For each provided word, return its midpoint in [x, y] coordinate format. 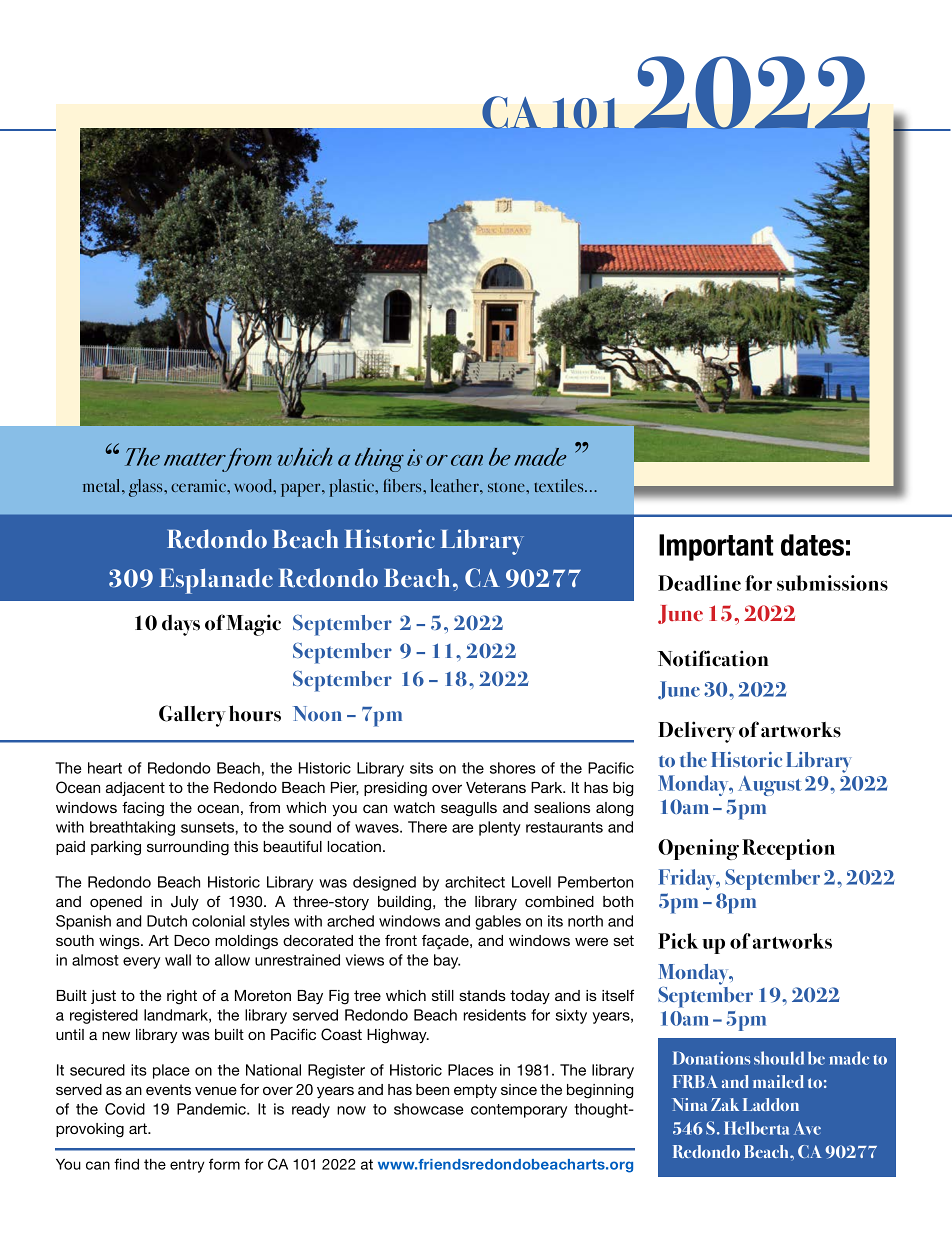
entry [187, 1166]
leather [455, 485]
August [770, 786]
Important [716, 547]
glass [147, 488]
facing [143, 809]
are [463, 828]
